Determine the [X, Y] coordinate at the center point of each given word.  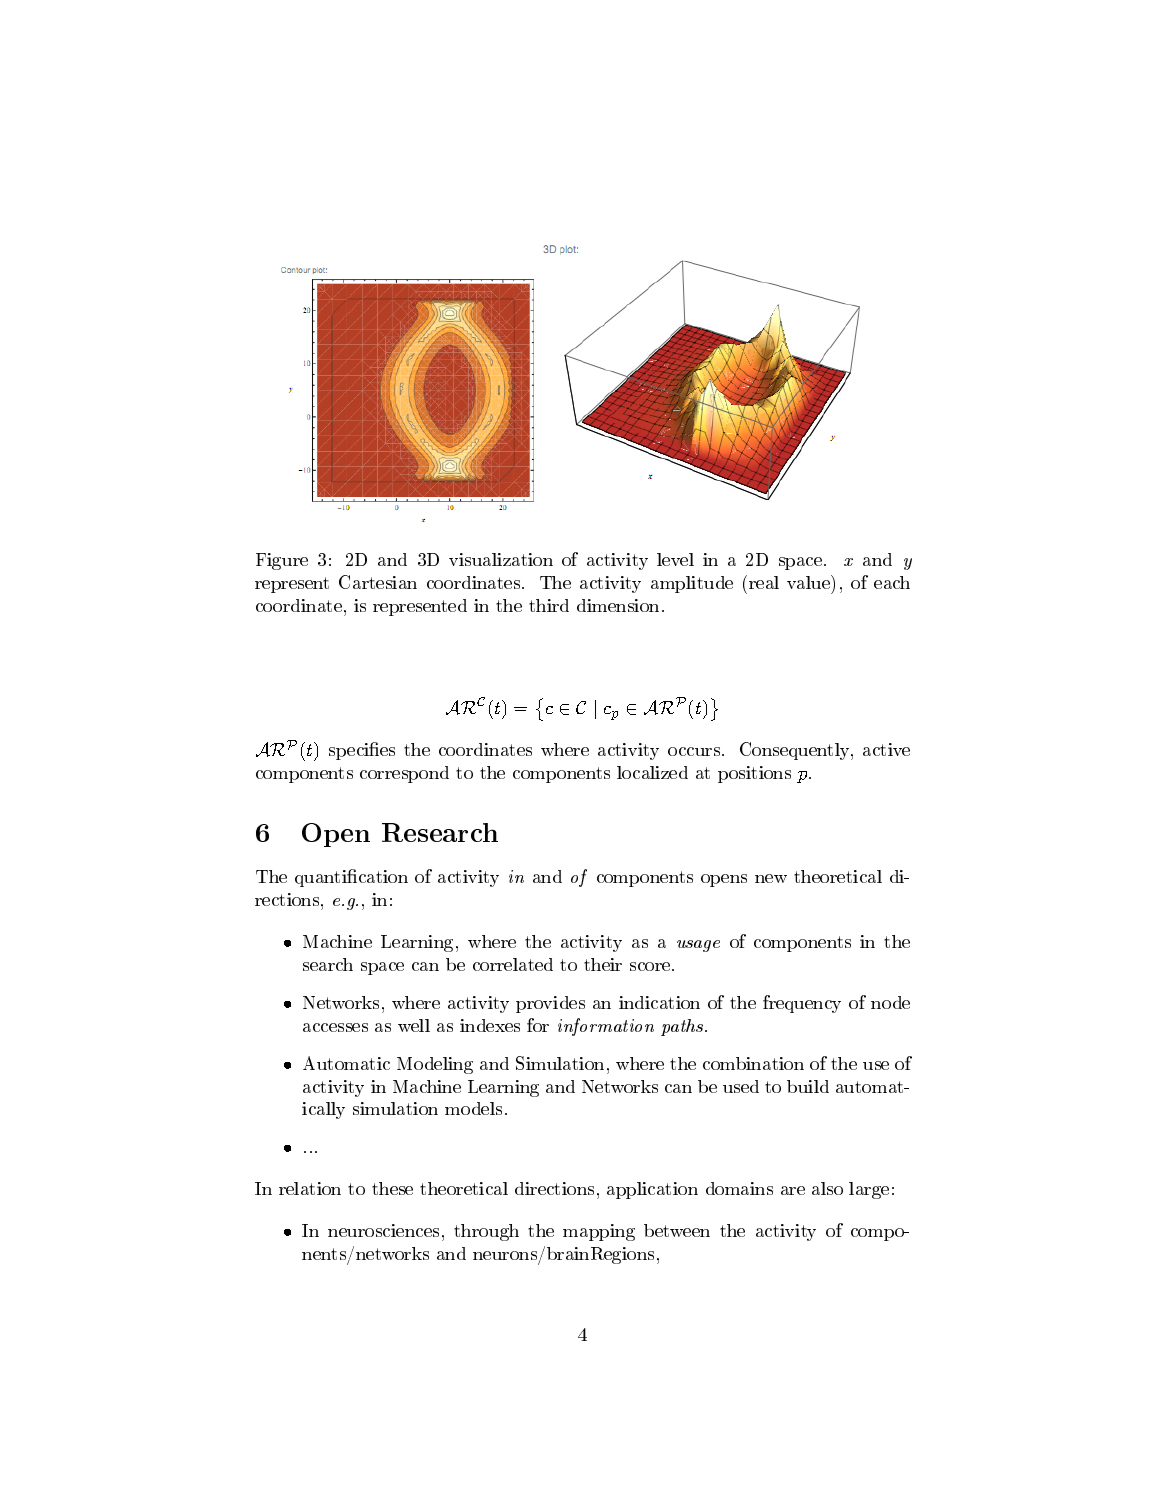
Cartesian [378, 582]
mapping [599, 1232]
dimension [618, 605]
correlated [513, 964]
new [771, 878]
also [827, 1188]
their [603, 964]
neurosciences [383, 1230]
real [764, 582]
